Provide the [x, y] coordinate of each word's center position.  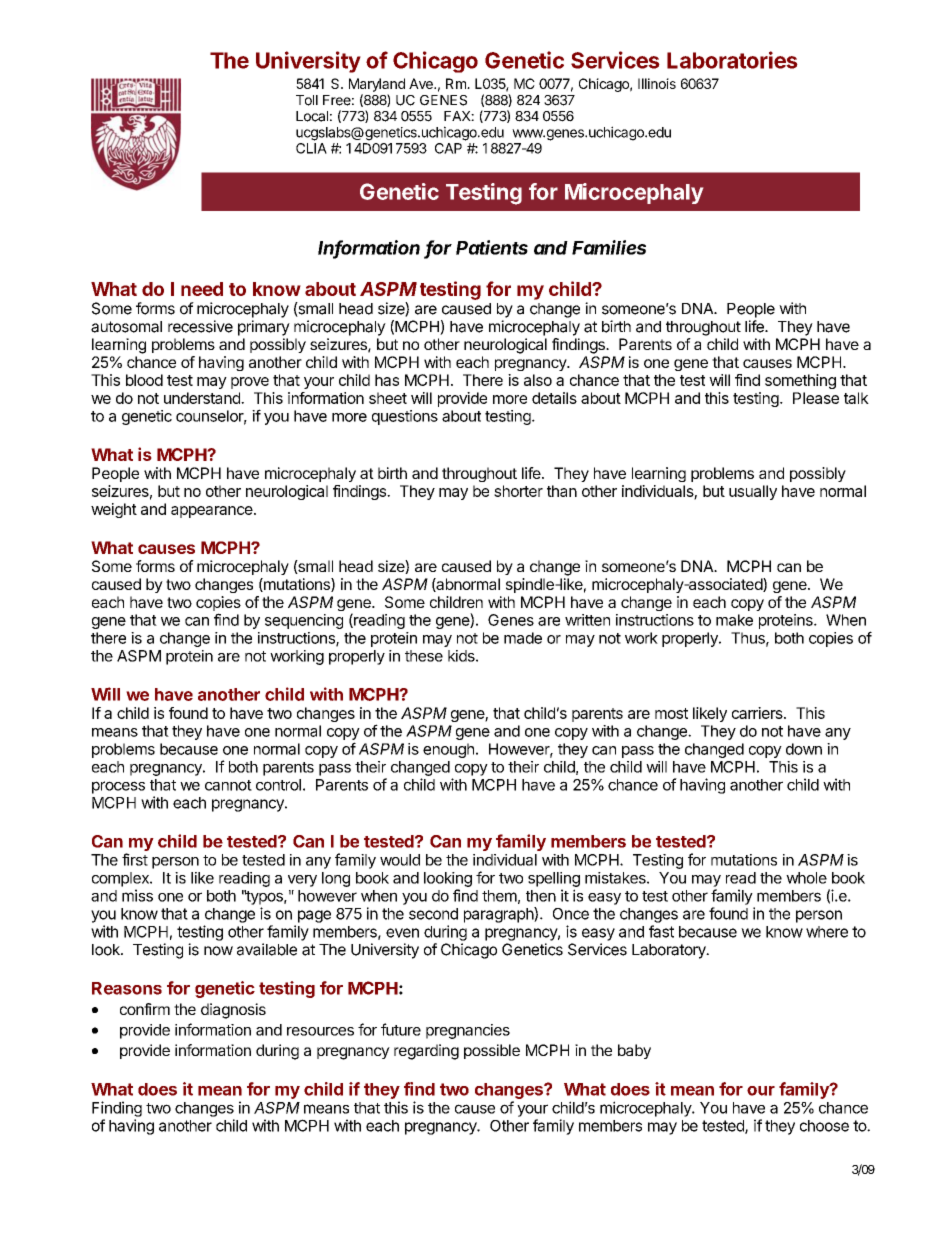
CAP [448, 148]
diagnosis [233, 1011]
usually [753, 492]
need [202, 289]
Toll [307, 100]
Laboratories [732, 60]
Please [816, 398]
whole [806, 878]
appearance [213, 512]
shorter [518, 491]
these [424, 656]
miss [137, 895]
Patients [492, 247]
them [499, 896]
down [804, 749]
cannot [228, 785]
